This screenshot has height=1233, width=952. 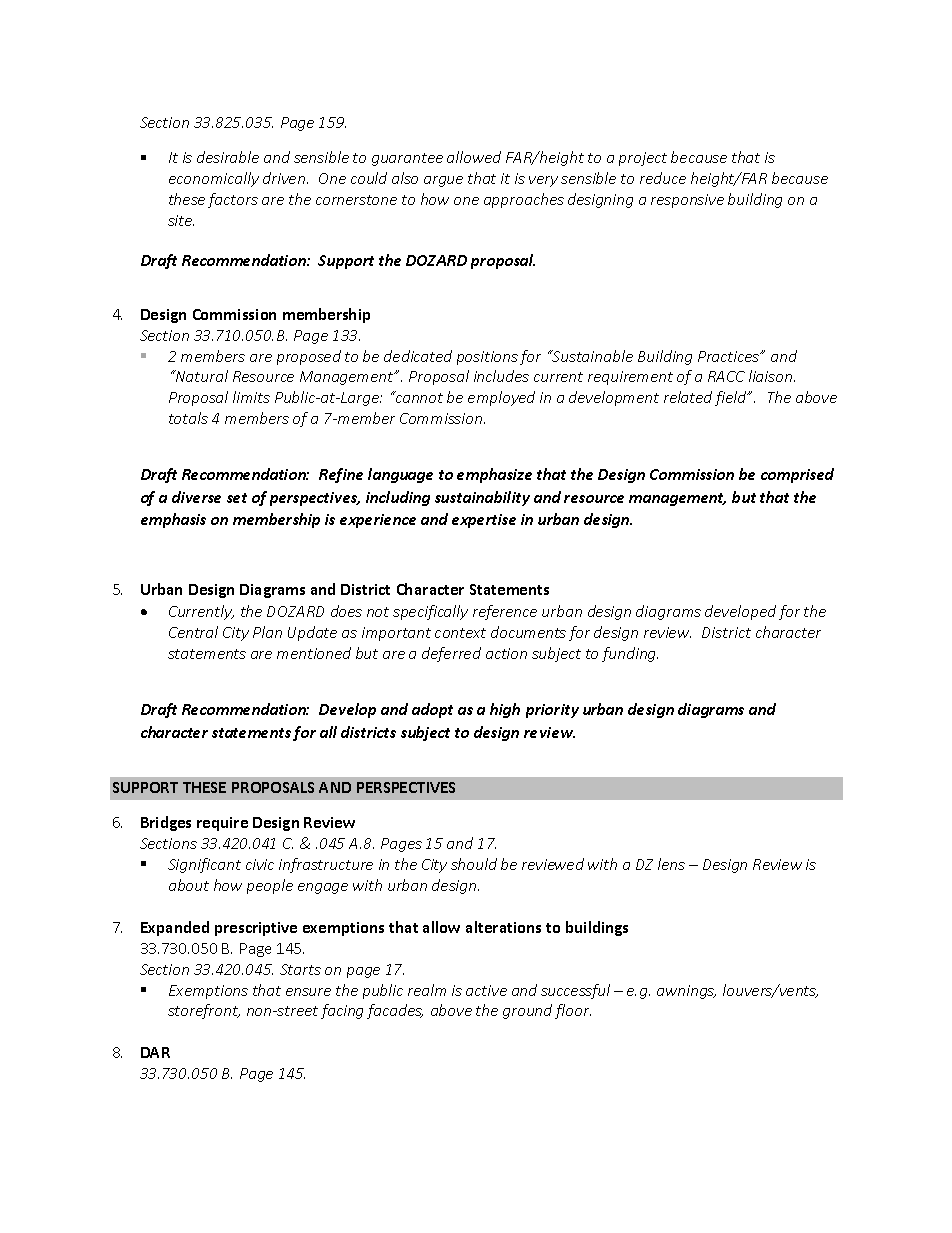 I want to click on set, so click(x=237, y=498).
